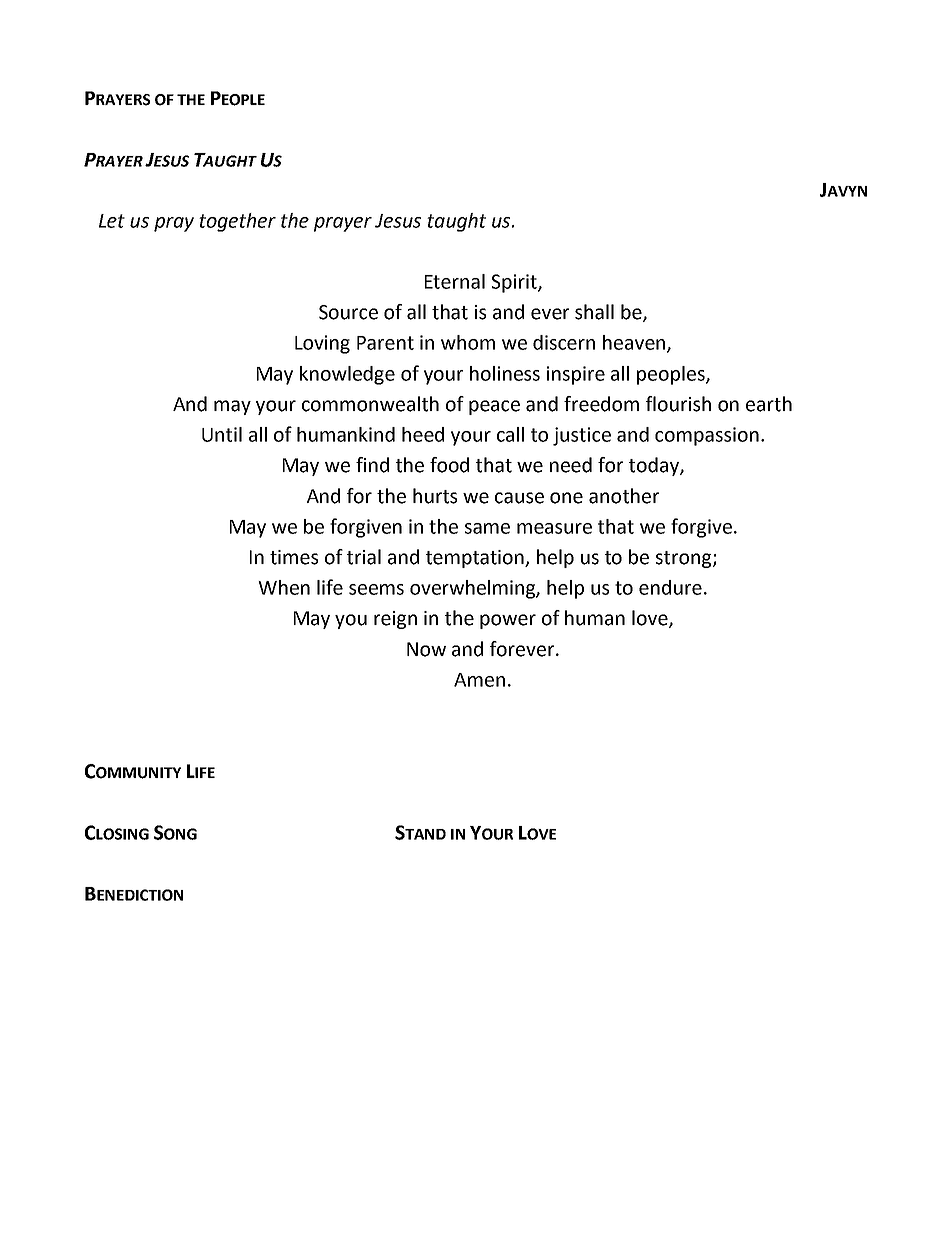 The width and height of the page is (952, 1233). Describe the element at coordinates (685, 559) in the page. I see `strong` at that location.
